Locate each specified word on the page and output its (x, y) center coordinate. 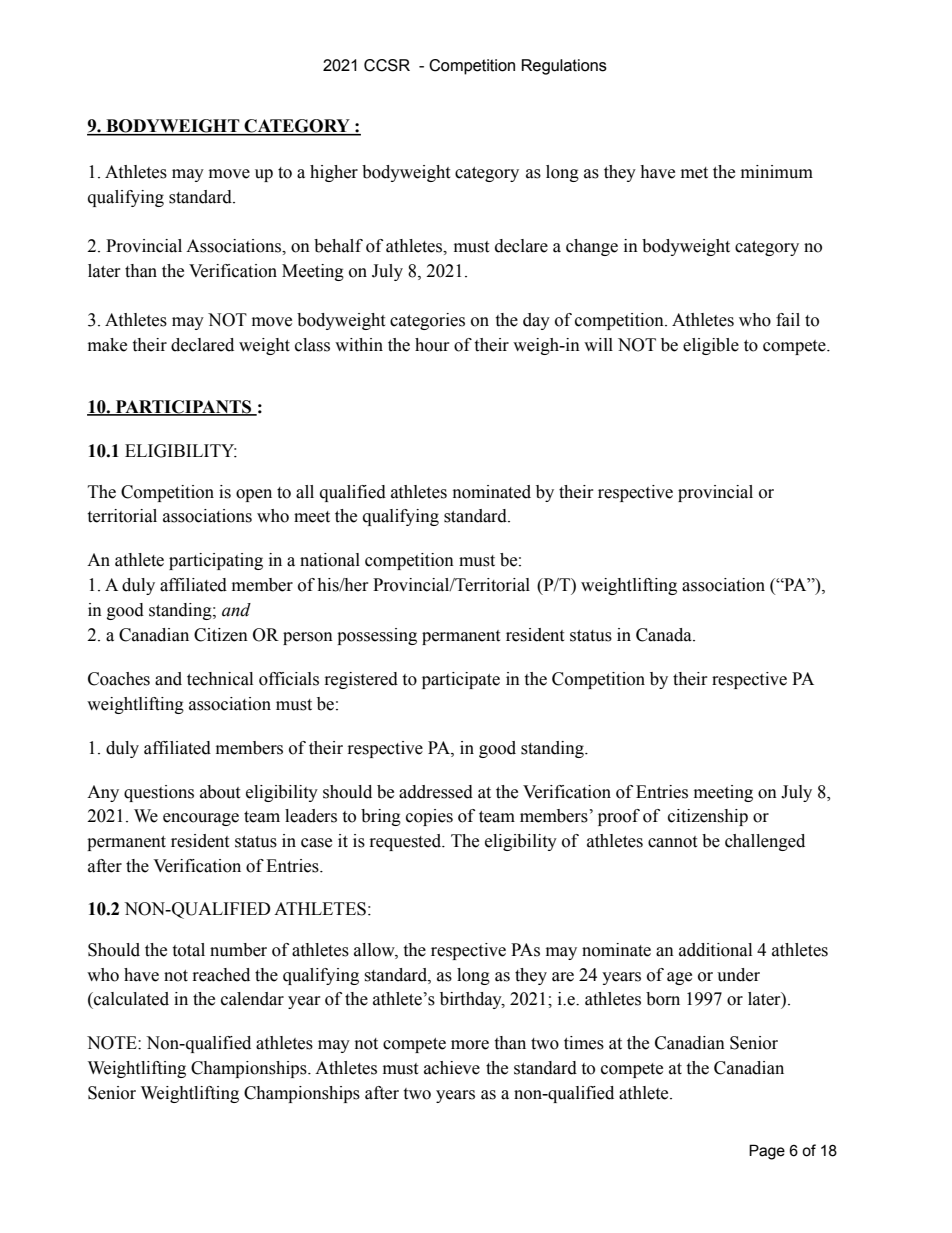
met (694, 173)
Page (767, 1152)
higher (334, 173)
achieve (452, 1068)
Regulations (564, 67)
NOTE (113, 1043)
